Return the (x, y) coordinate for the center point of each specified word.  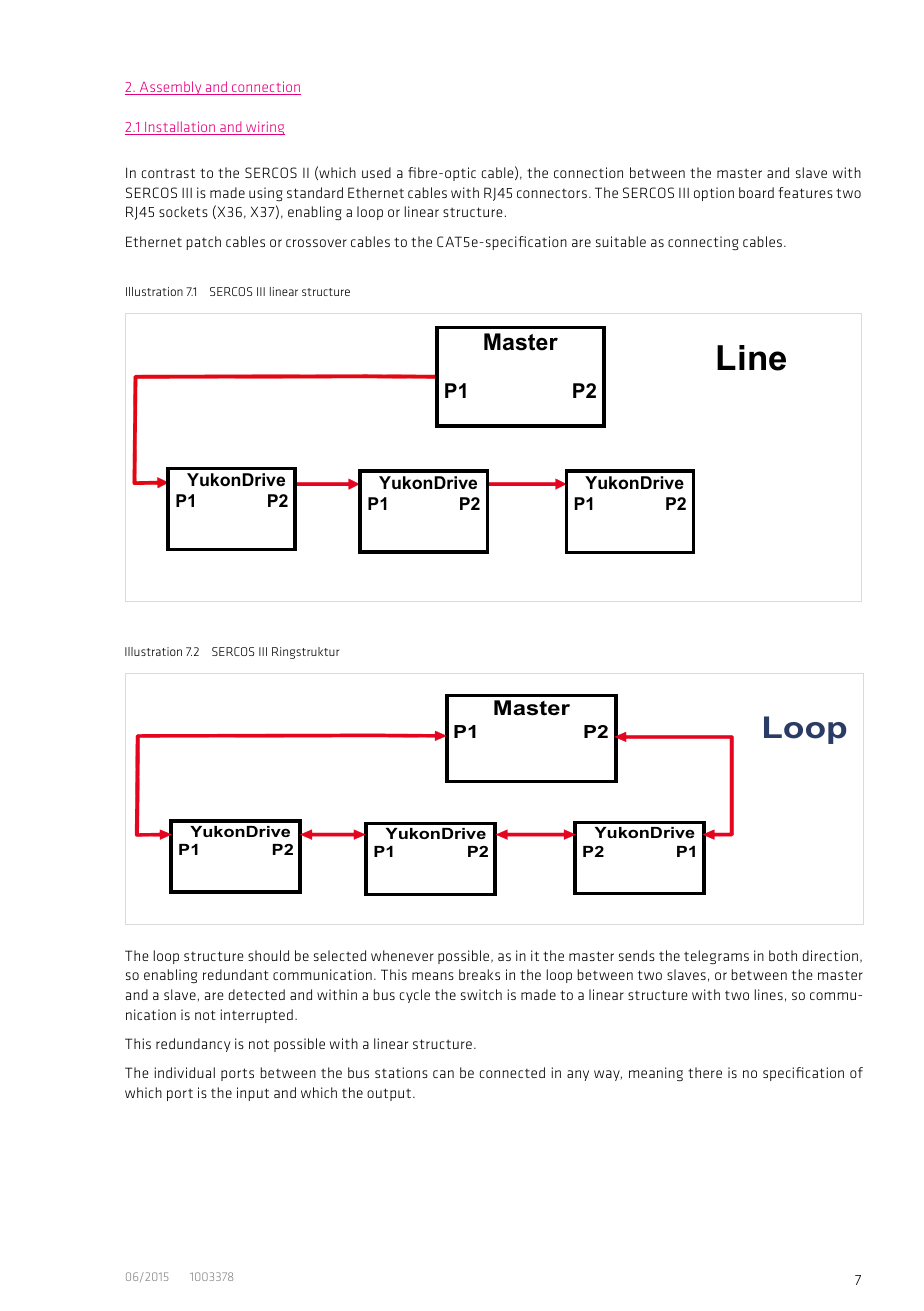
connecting (703, 243)
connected (512, 1072)
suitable (621, 241)
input (253, 1094)
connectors (552, 193)
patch (204, 243)
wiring (264, 128)
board (756, 192)
